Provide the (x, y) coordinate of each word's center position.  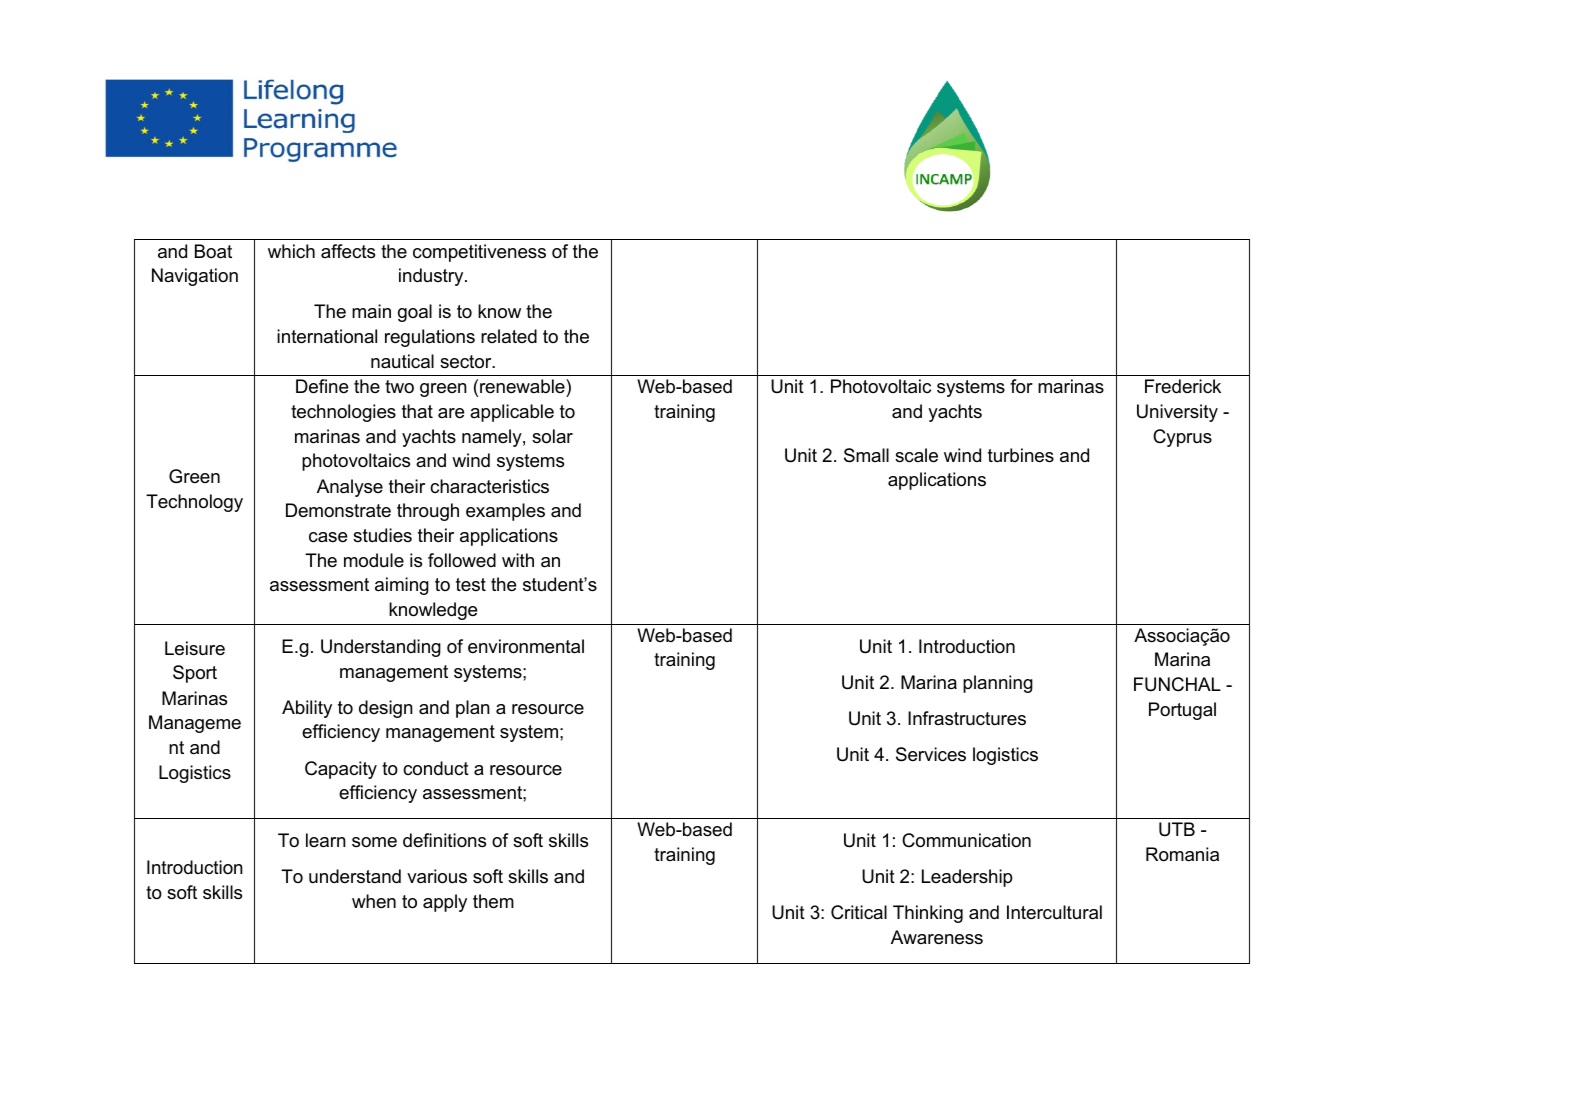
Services (931, 754)
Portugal (1182, 711)
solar (552, 436)
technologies (343, 413)
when (374, 901)
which (291, 251)
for (1021, 386)
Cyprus (1182, 438)
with (518, 560)
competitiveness (479, 253)
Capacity (341, 770)
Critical (859, 912)
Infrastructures (967, 718)
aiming (402, 586)
